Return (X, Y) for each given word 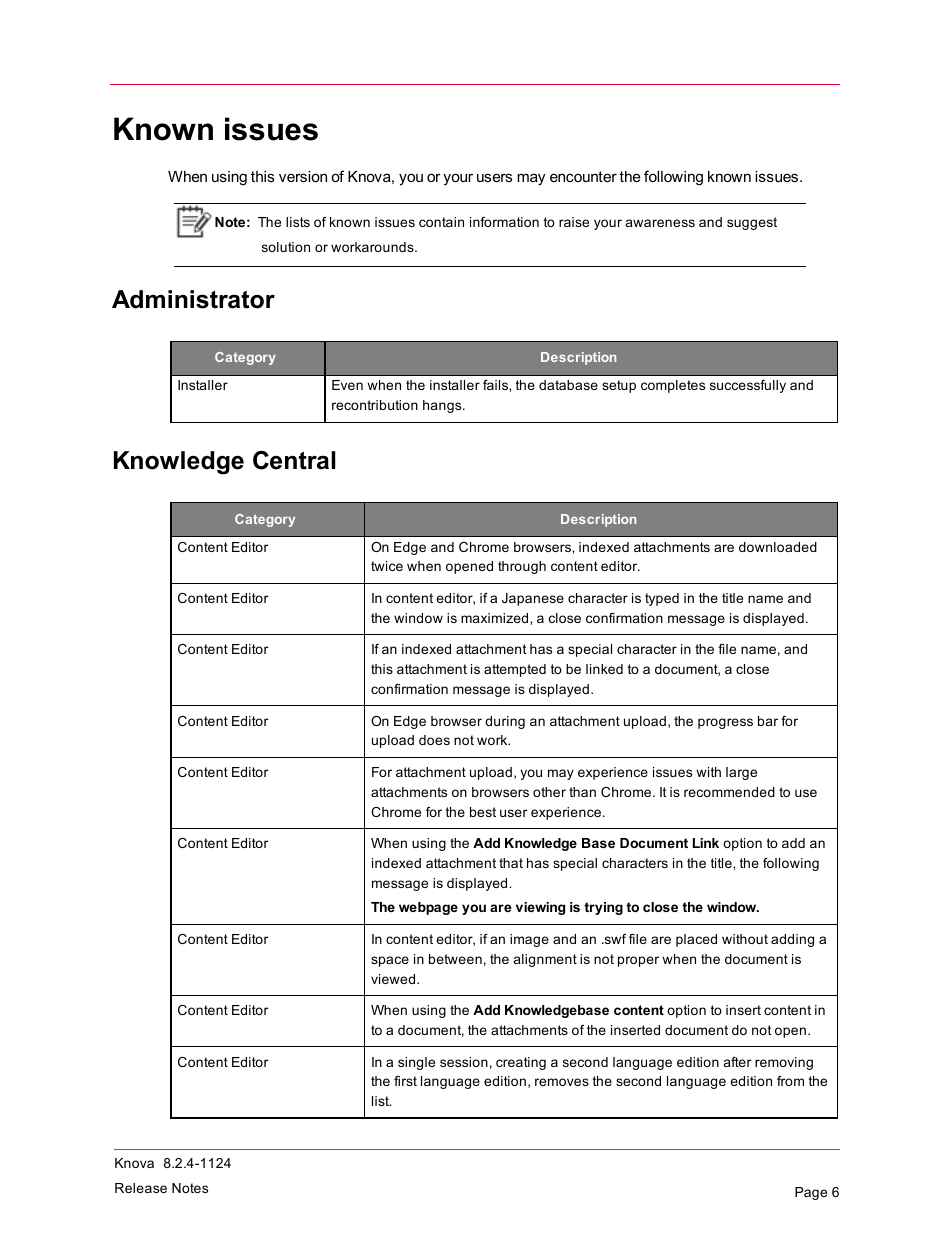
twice (387, 566)
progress (725, 723)
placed (696, 940)
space (390, 961)
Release (141, 1188)
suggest (752, 223)
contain (441, 222)
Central (294, 460)
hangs (443, 406)
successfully (748, 386)
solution (286, 247)
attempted (515, 670)
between (455, 959)
